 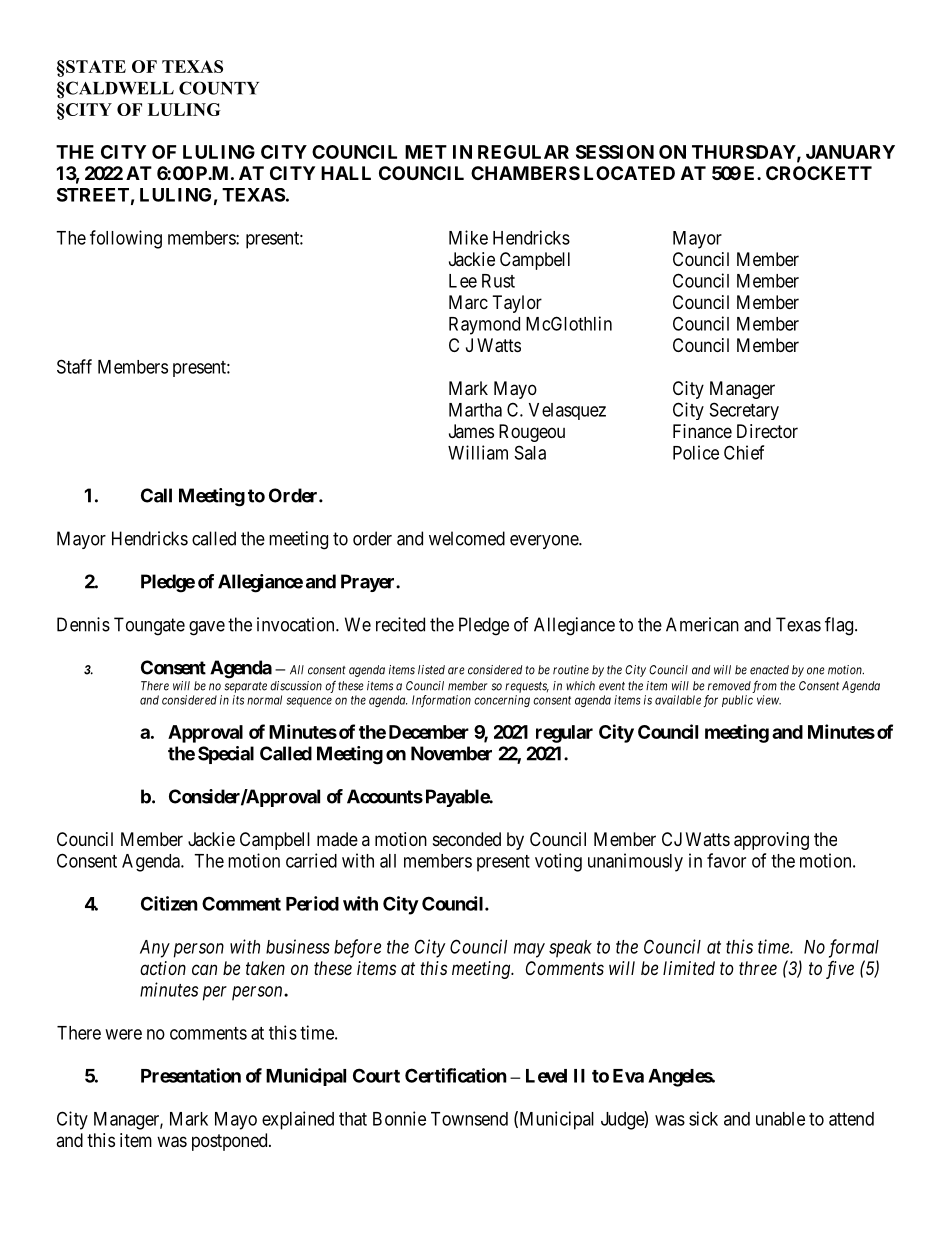 What do you see at coordinates (780, 1119) in the image?
I see `unable` at bounding box center [780, 1119].
